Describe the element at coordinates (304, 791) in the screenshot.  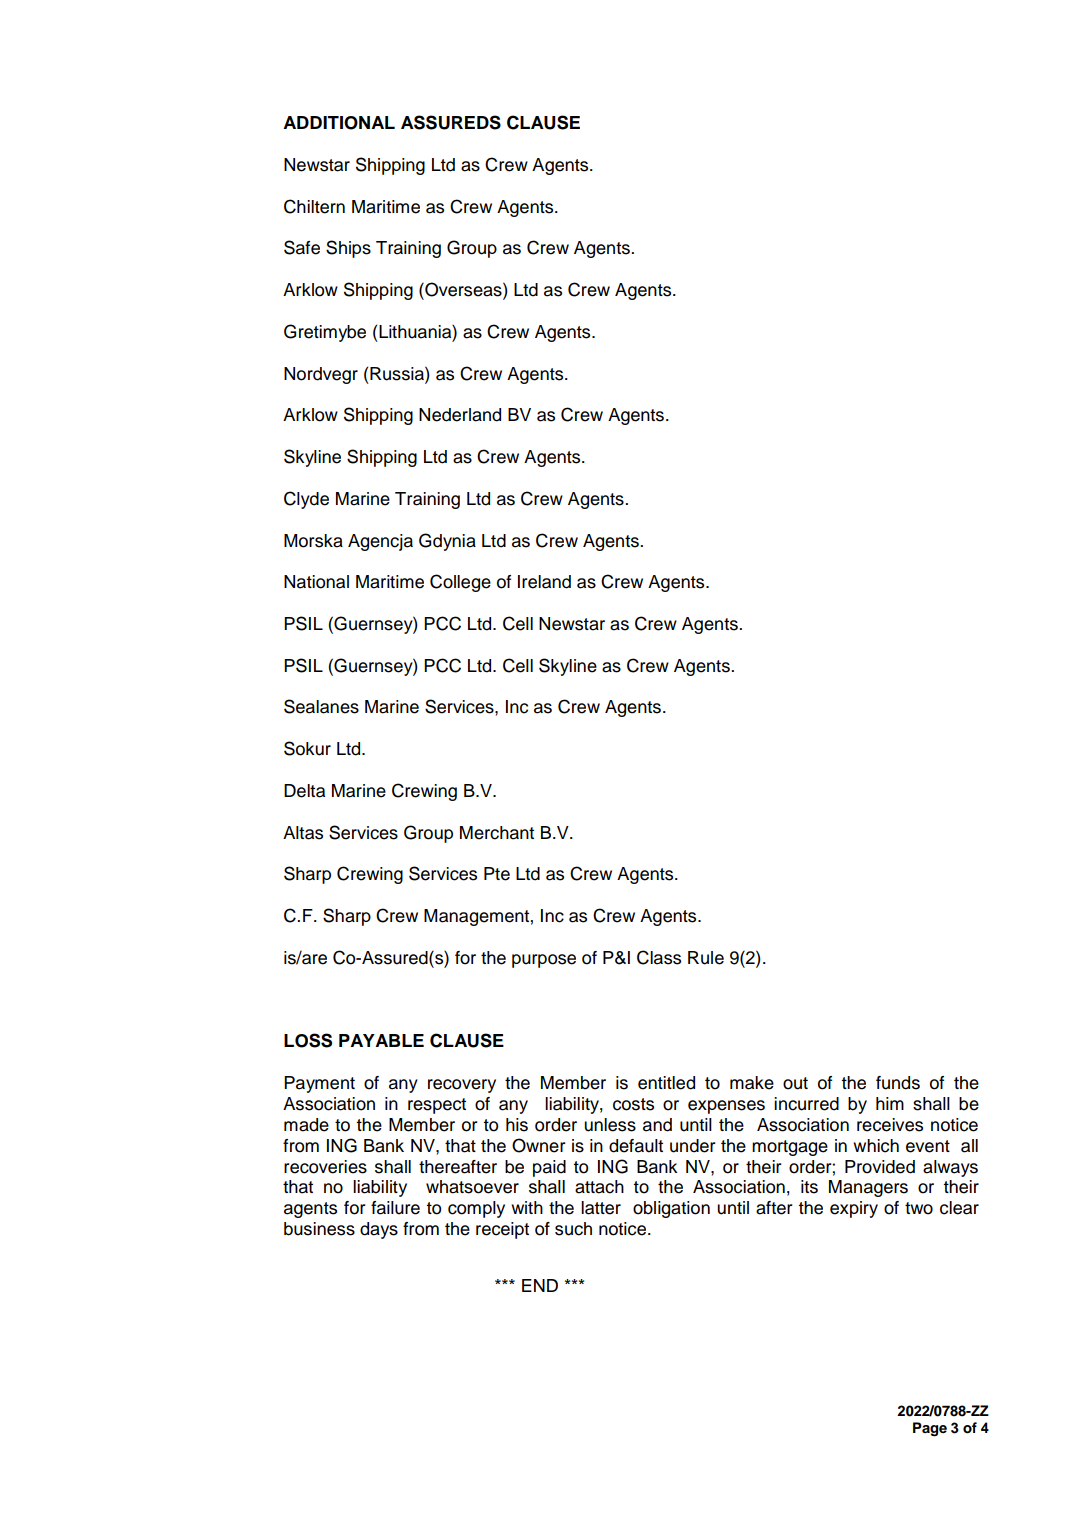
I see `Delta` at that location.
